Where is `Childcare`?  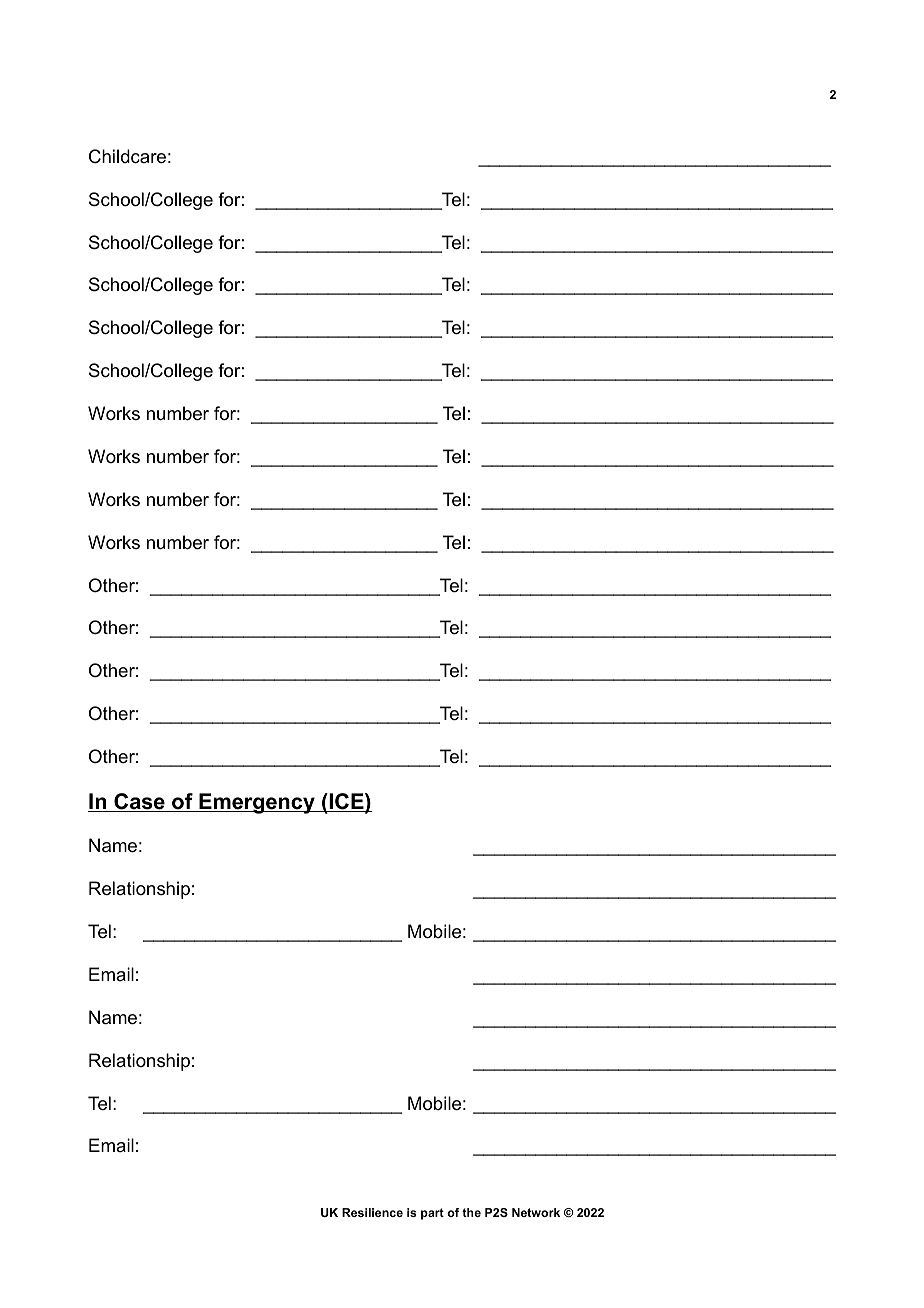
Childcare is located at coordinates (127, 156).
